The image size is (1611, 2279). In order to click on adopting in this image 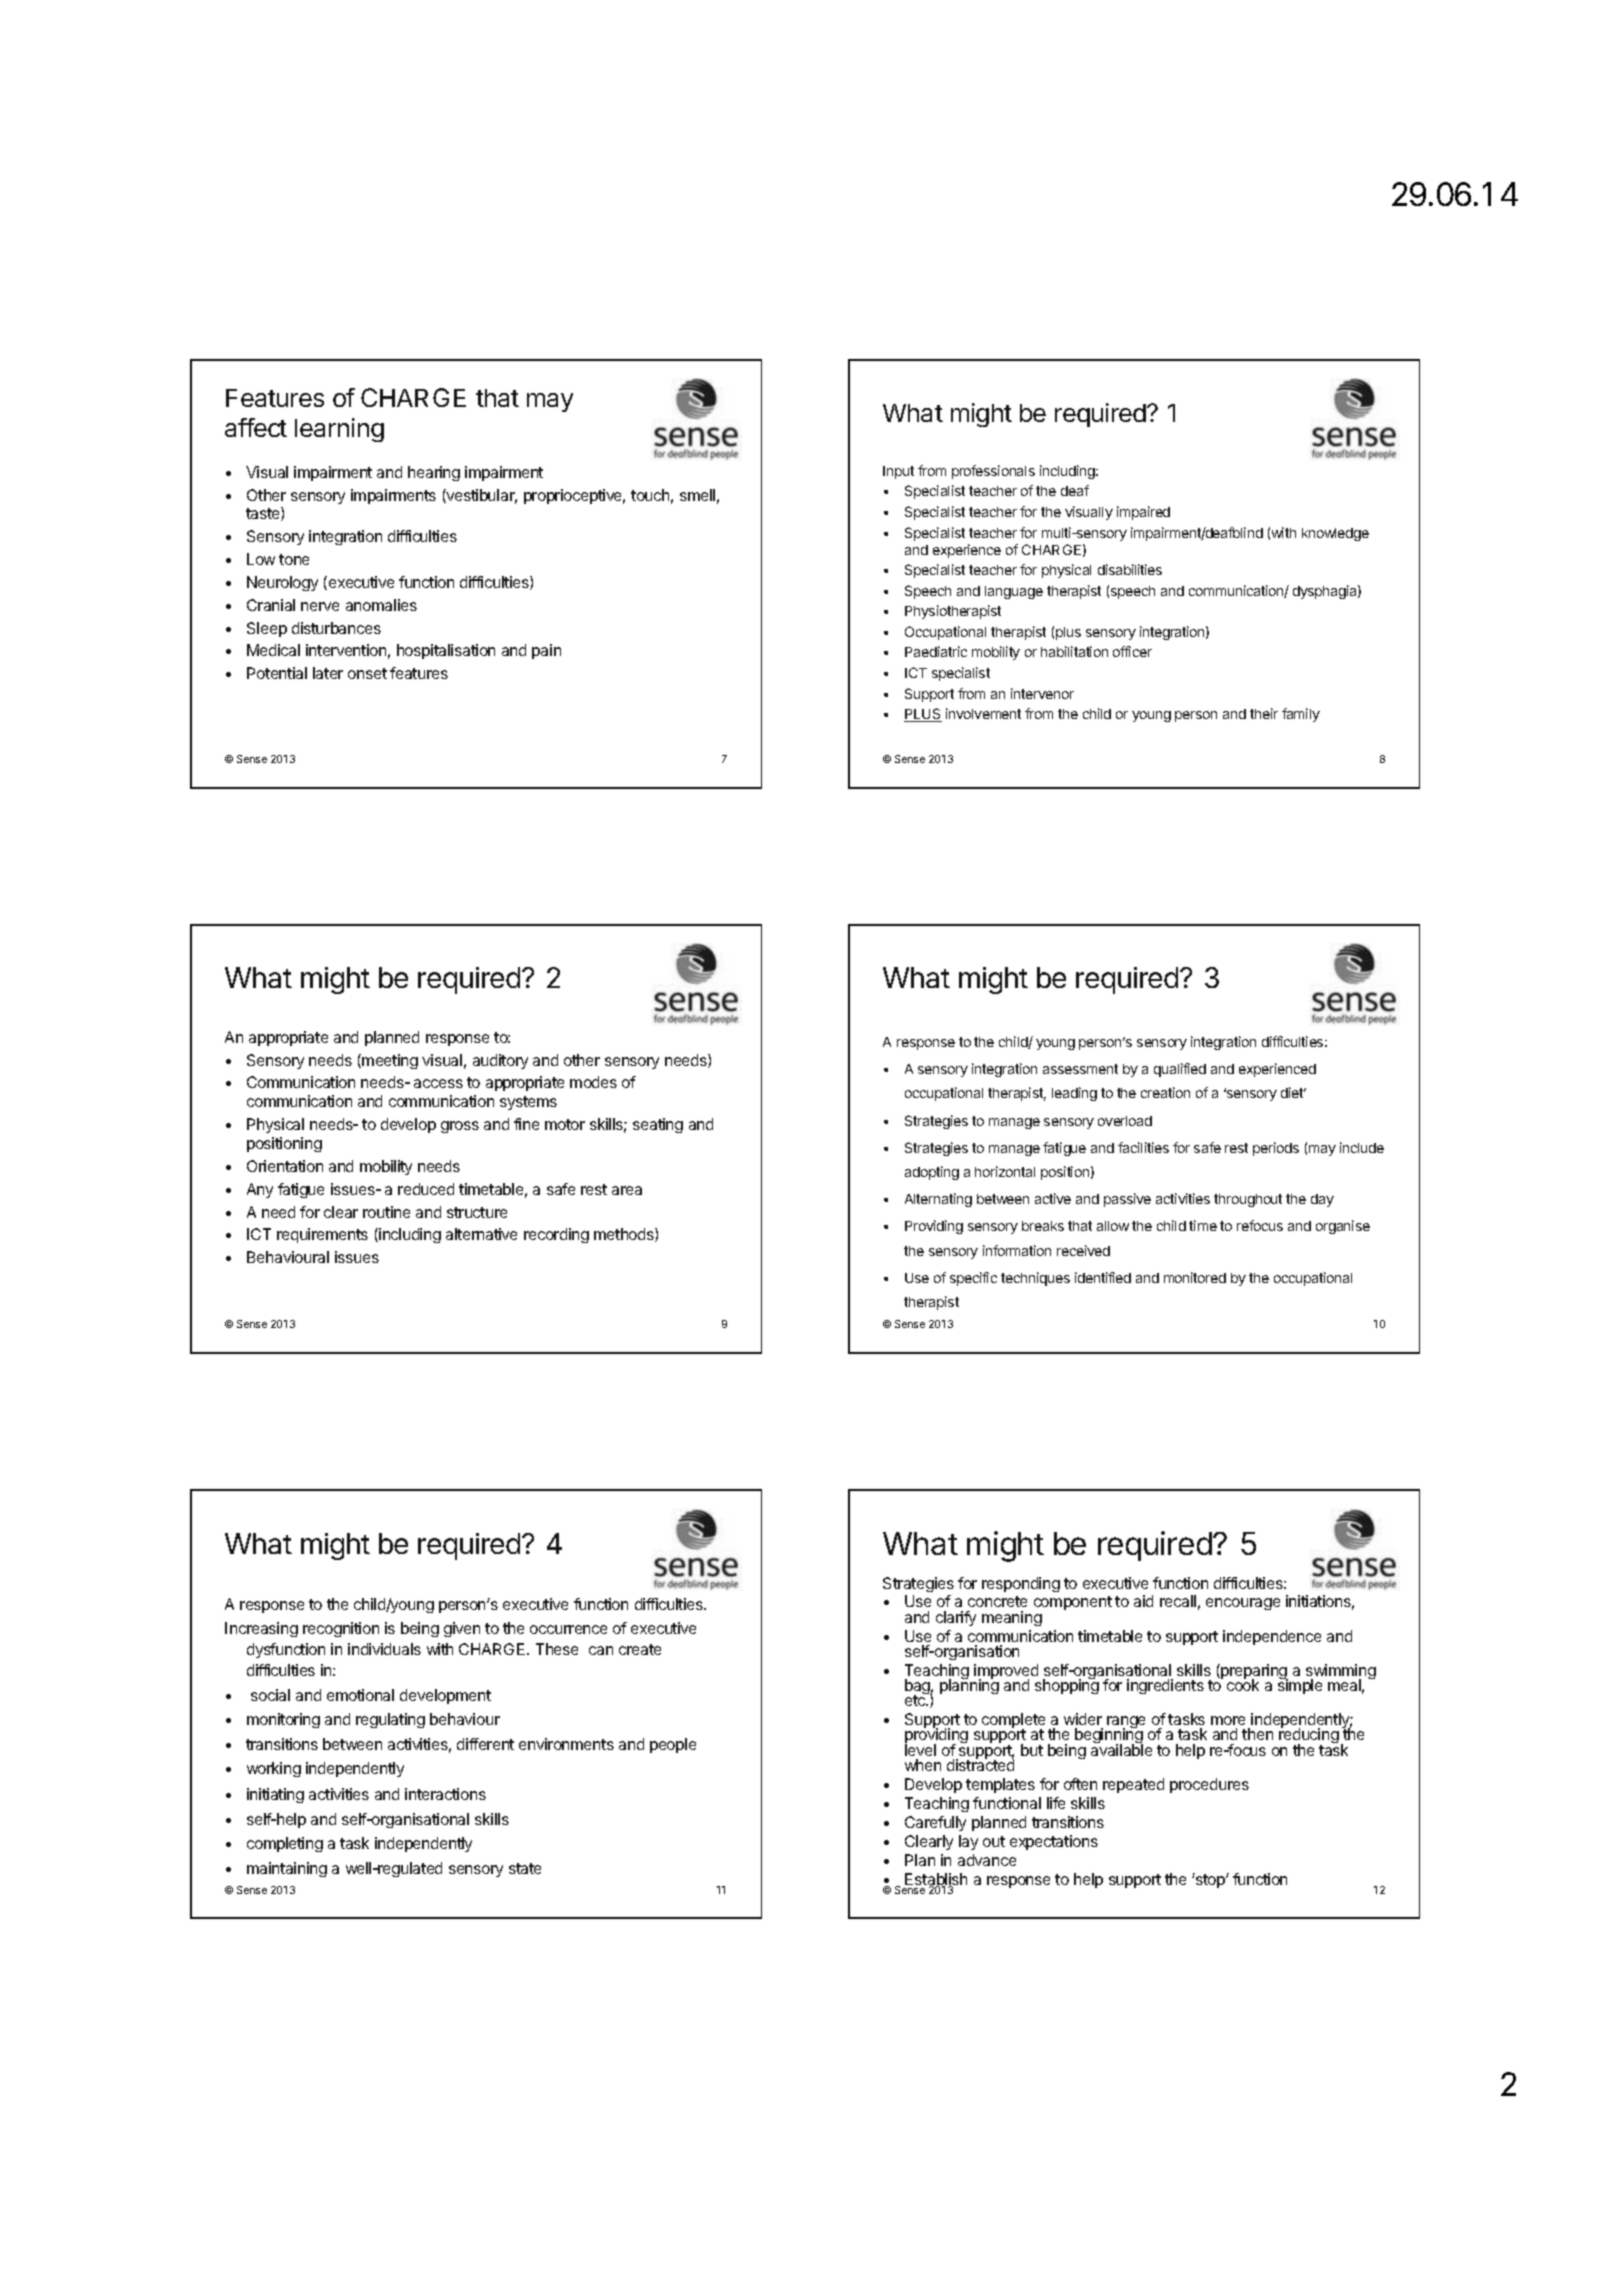, I will do `click(932, 1173)`.
